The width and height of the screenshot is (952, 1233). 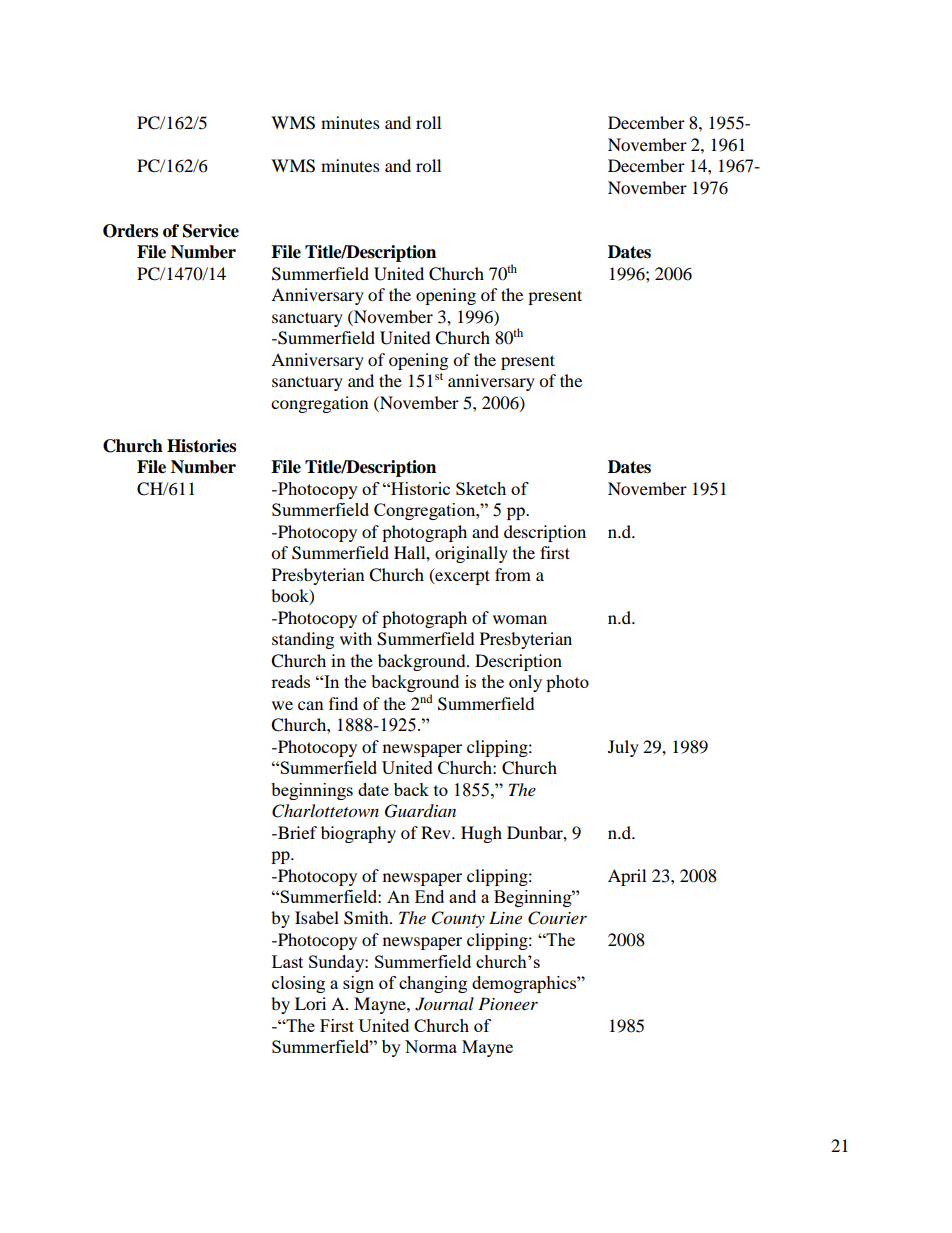 What do you see at coordinates (298, 984) in the screenshot?
I see `closing` at bounding box center [298, 984].
